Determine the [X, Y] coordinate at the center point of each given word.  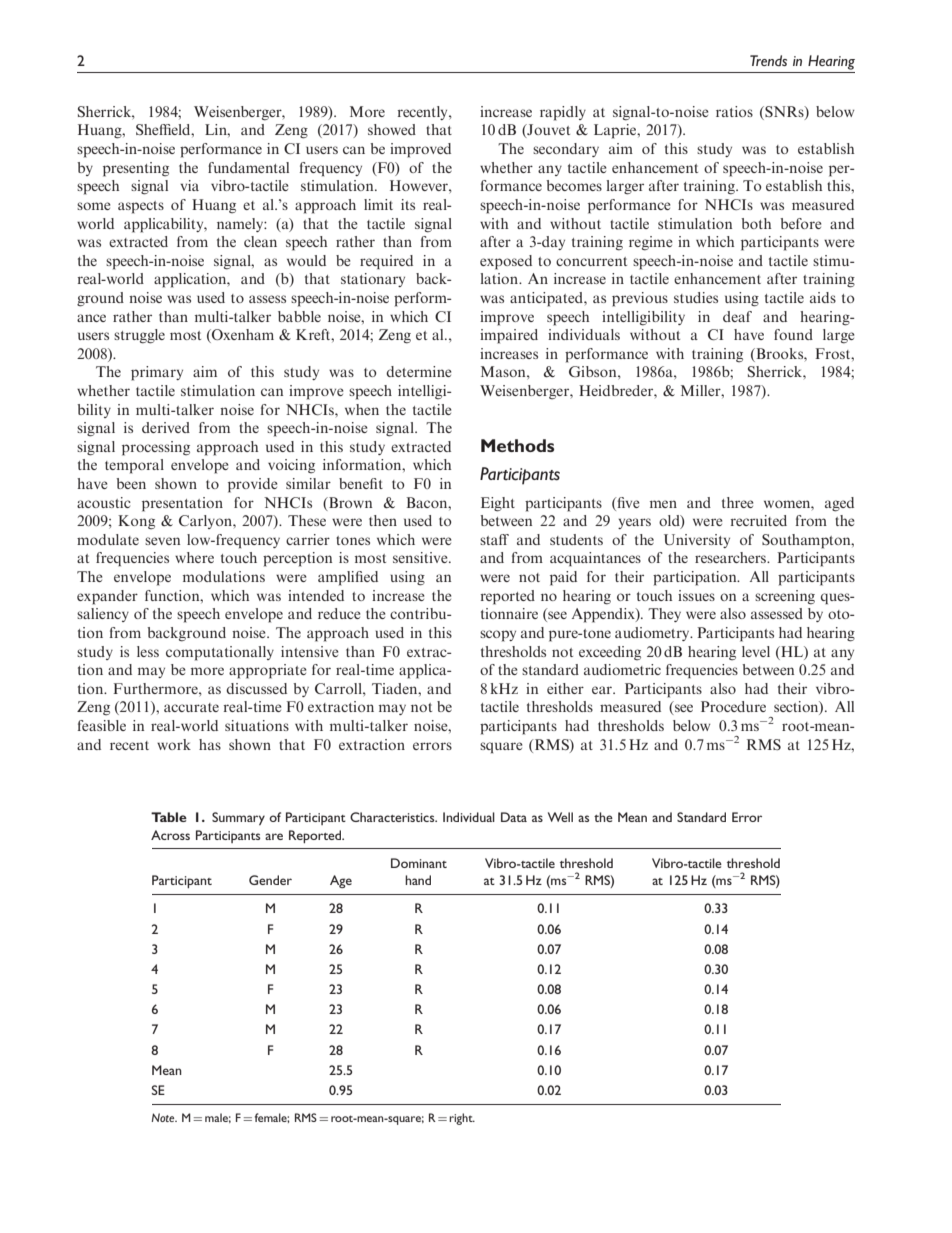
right [462, 1119]
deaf [737, 316]
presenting [136, 169]
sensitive [421, 557]
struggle [139, 336]
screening [785, 597]
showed [392, 129]
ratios [734, 111]
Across [170, 835]
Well [560, 817]
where [194, 557]
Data [514, 817]
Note [164, 1117]
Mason [504, 371]
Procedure [733, 706]
